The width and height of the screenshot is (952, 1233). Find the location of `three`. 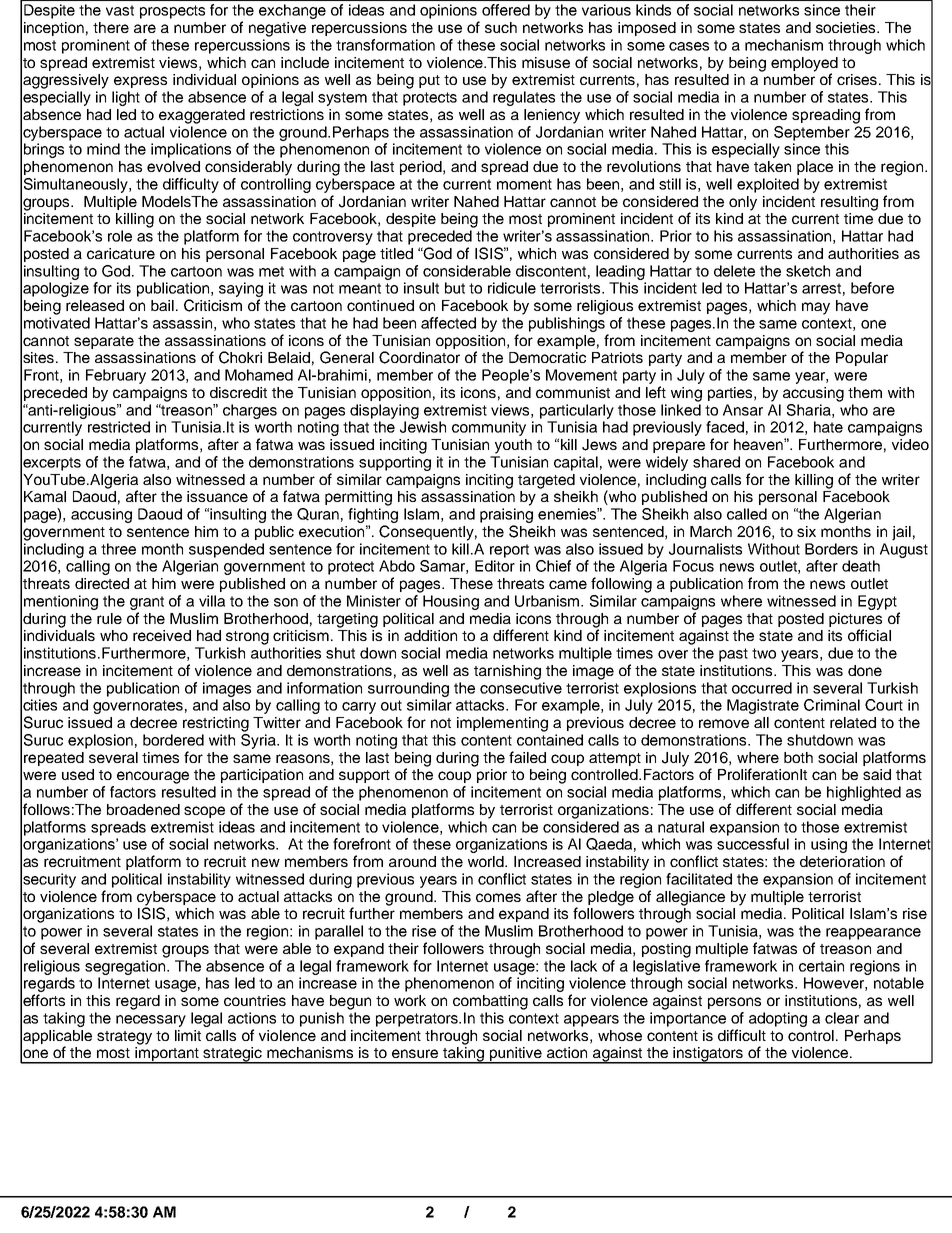

three is located at coordinates (118, 549).
